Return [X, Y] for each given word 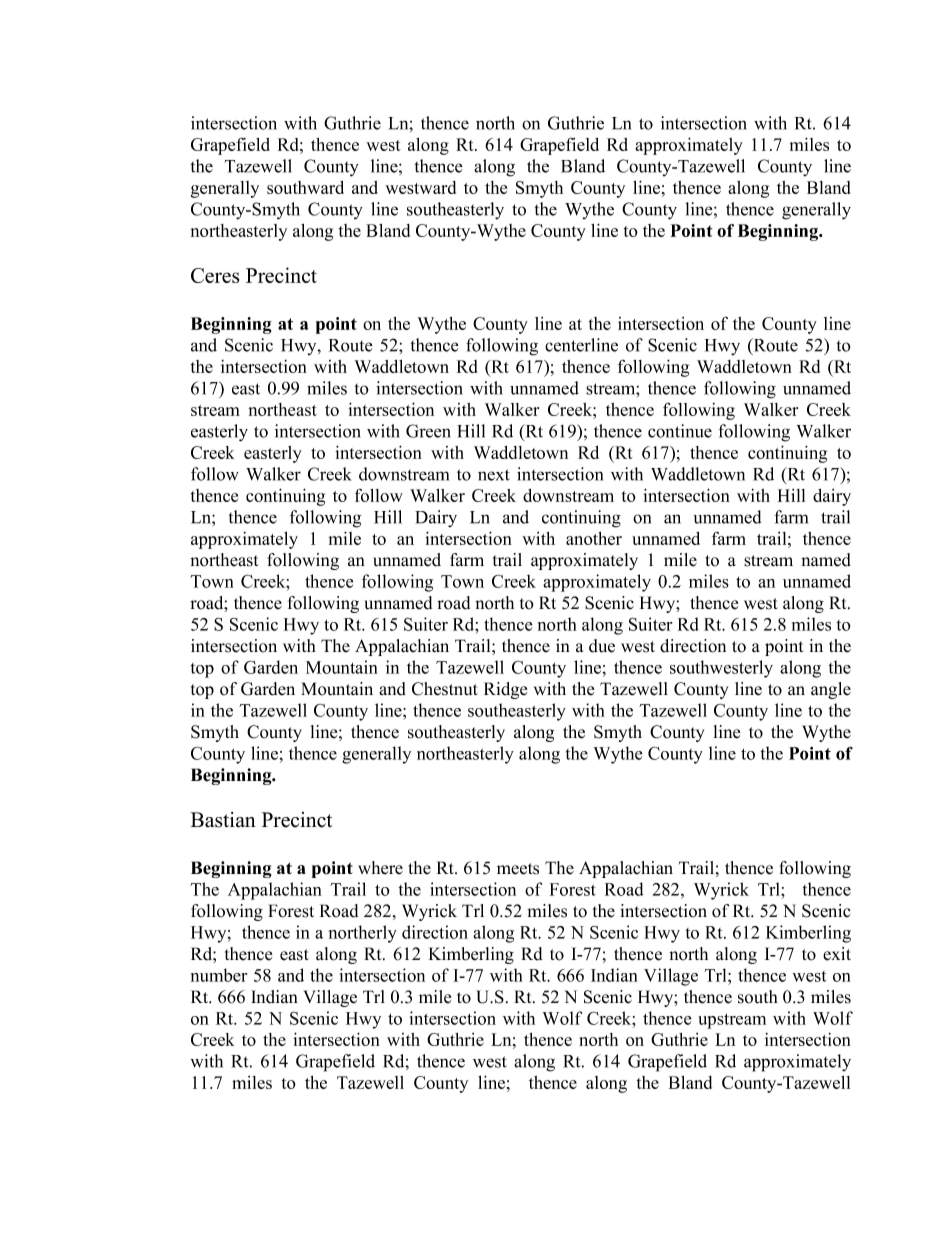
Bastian [223, 820]
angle [831, 690]
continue [680, 431]
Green [428, 431]
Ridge [505, 690]
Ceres [215, 275]
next [494, 475]
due [602, 646]
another [594, 538]
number [219, 975]
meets [518, 869]
